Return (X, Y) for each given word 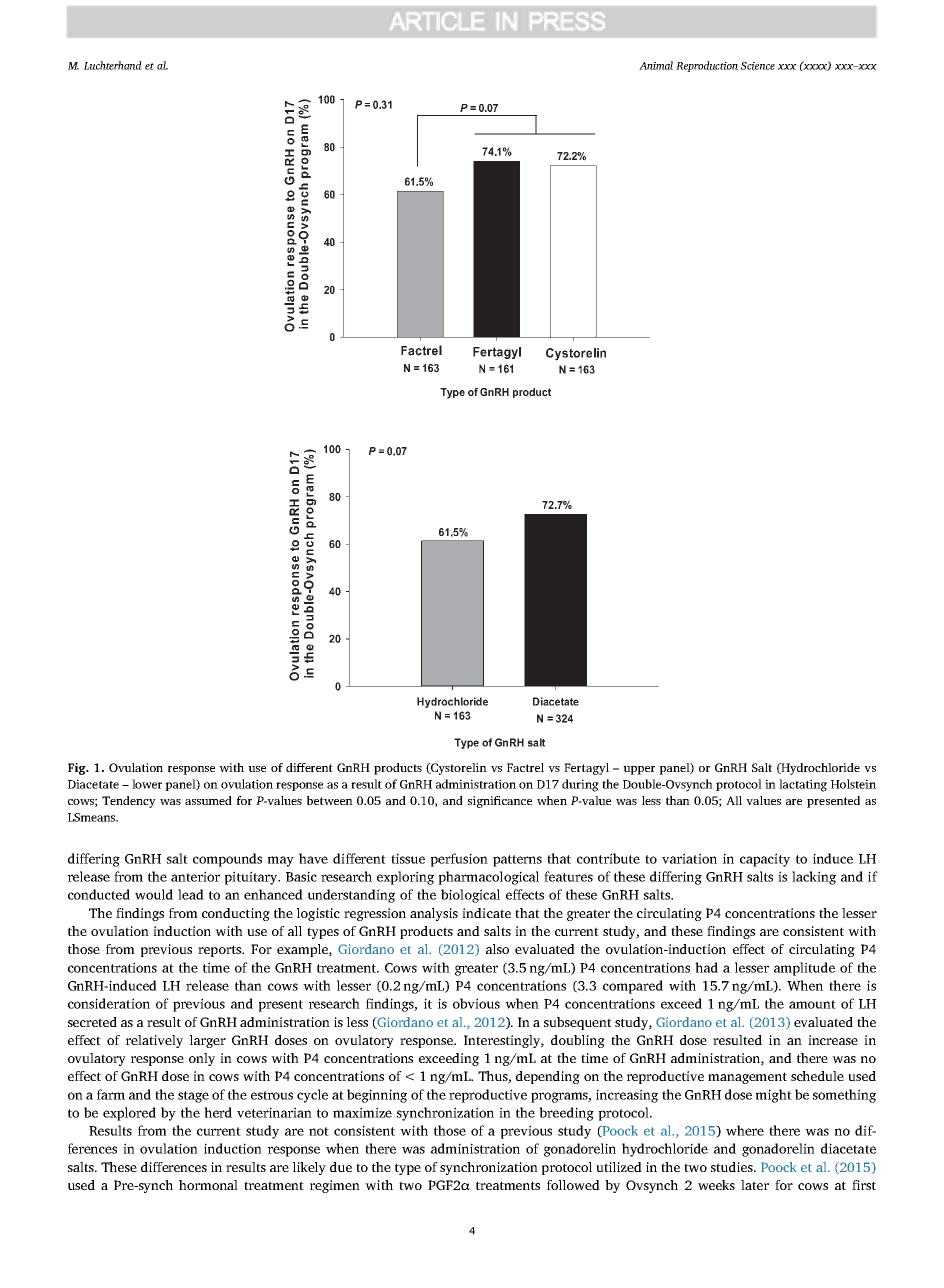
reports (221, 951)
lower (147, 784)
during (580, 785)
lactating (803, 785)
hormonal (208, 1185)
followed (573, 1185)
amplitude (804, 969)
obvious (476, 1003)
